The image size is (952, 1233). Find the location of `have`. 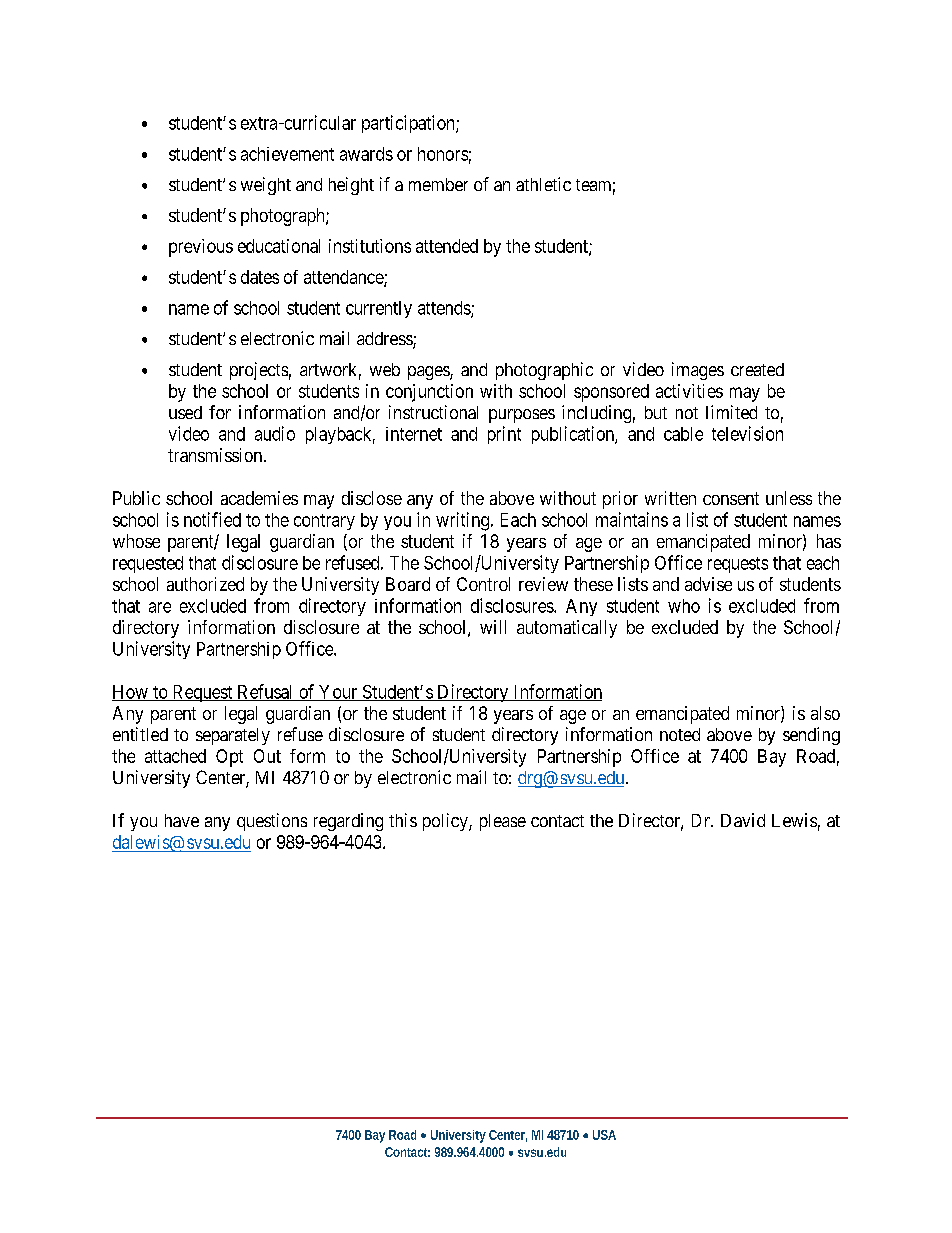

have is located at coordinates (182, 820).
